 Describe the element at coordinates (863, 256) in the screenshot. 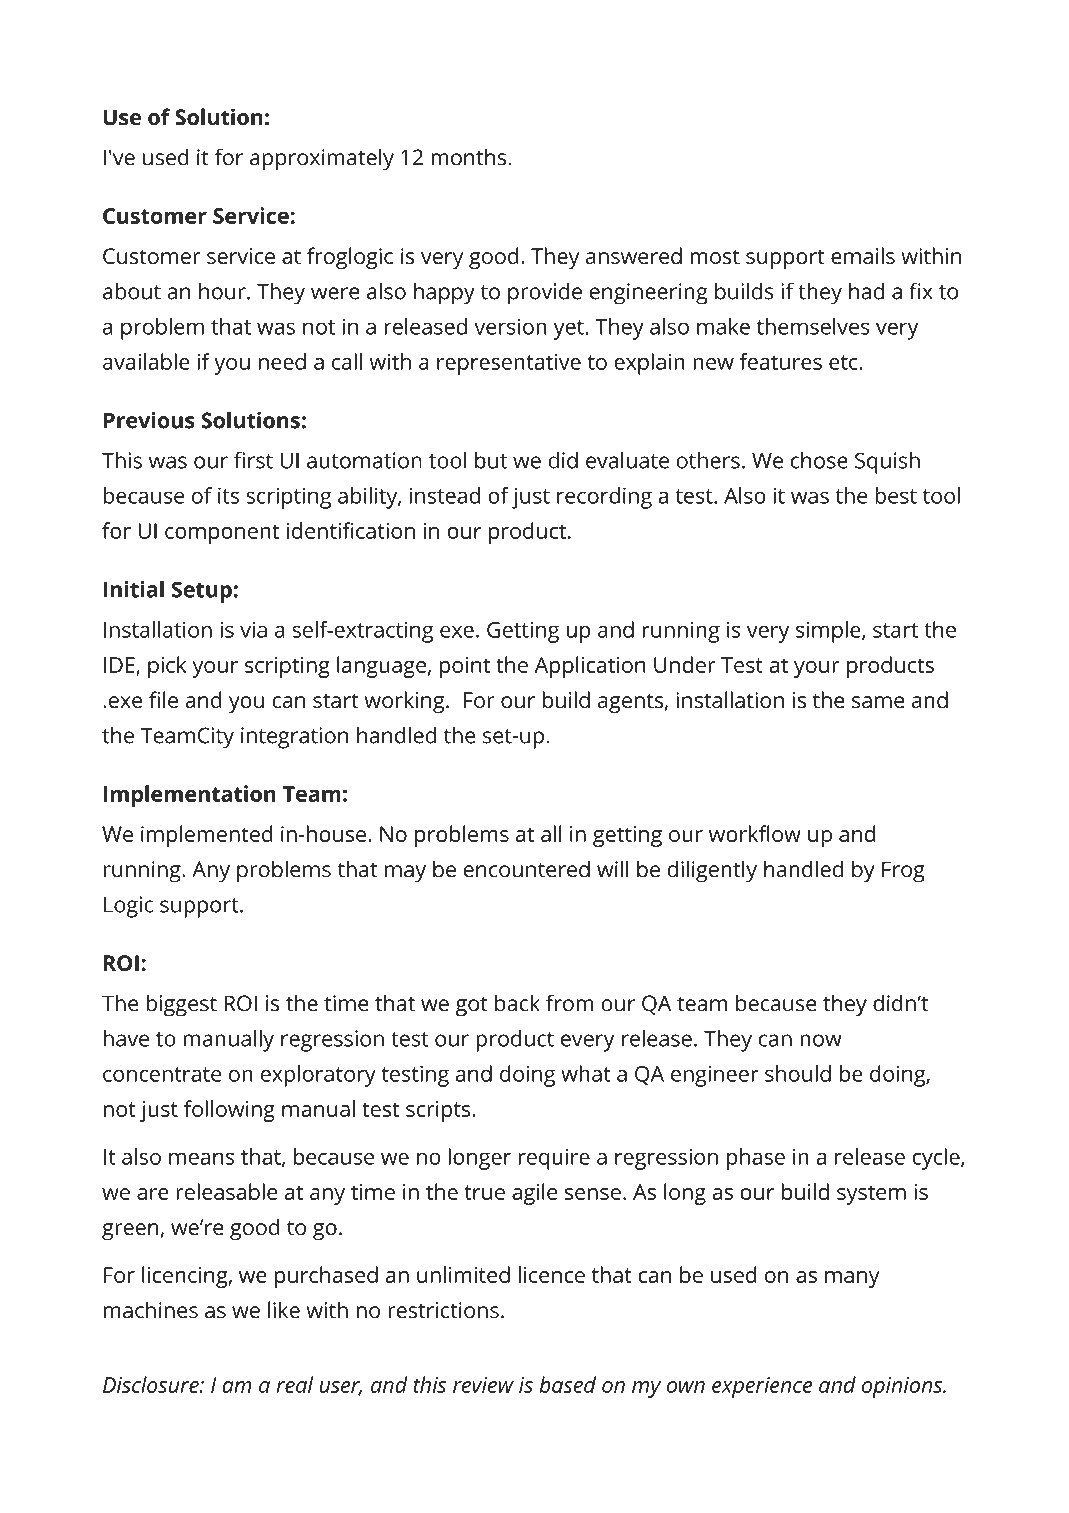

I see `emails` at that location.
